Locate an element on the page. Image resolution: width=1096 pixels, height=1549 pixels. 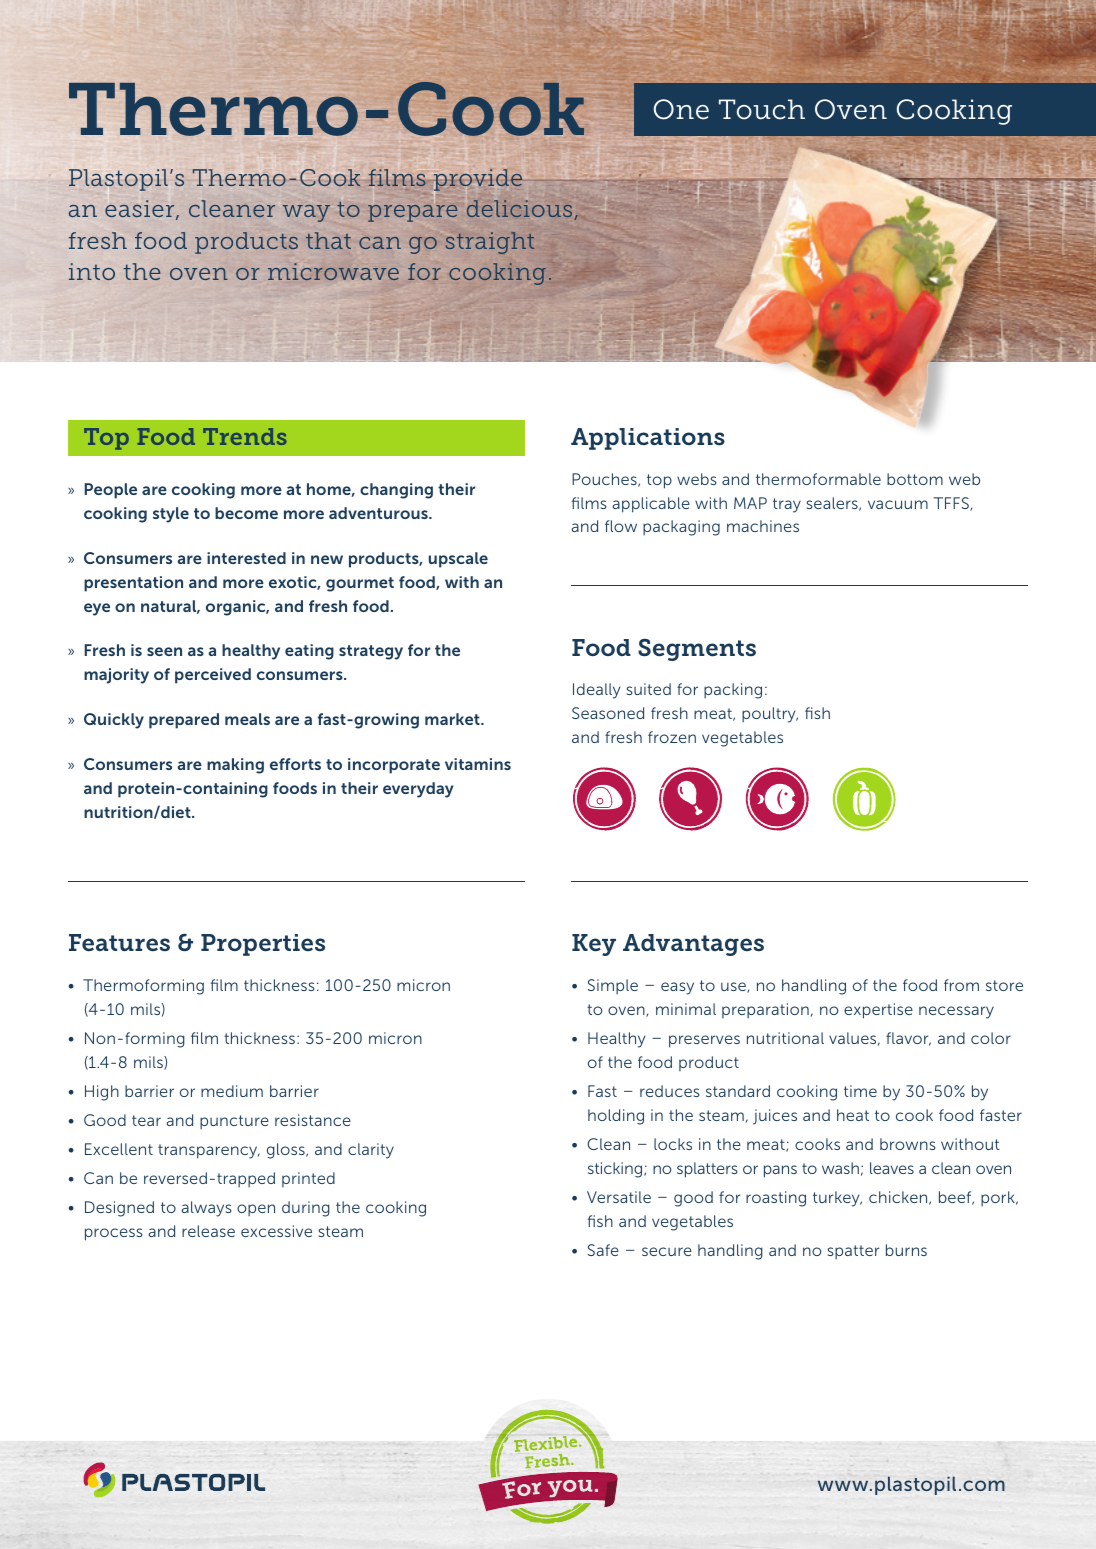
Safe is located at coordinates (603, 1250).
